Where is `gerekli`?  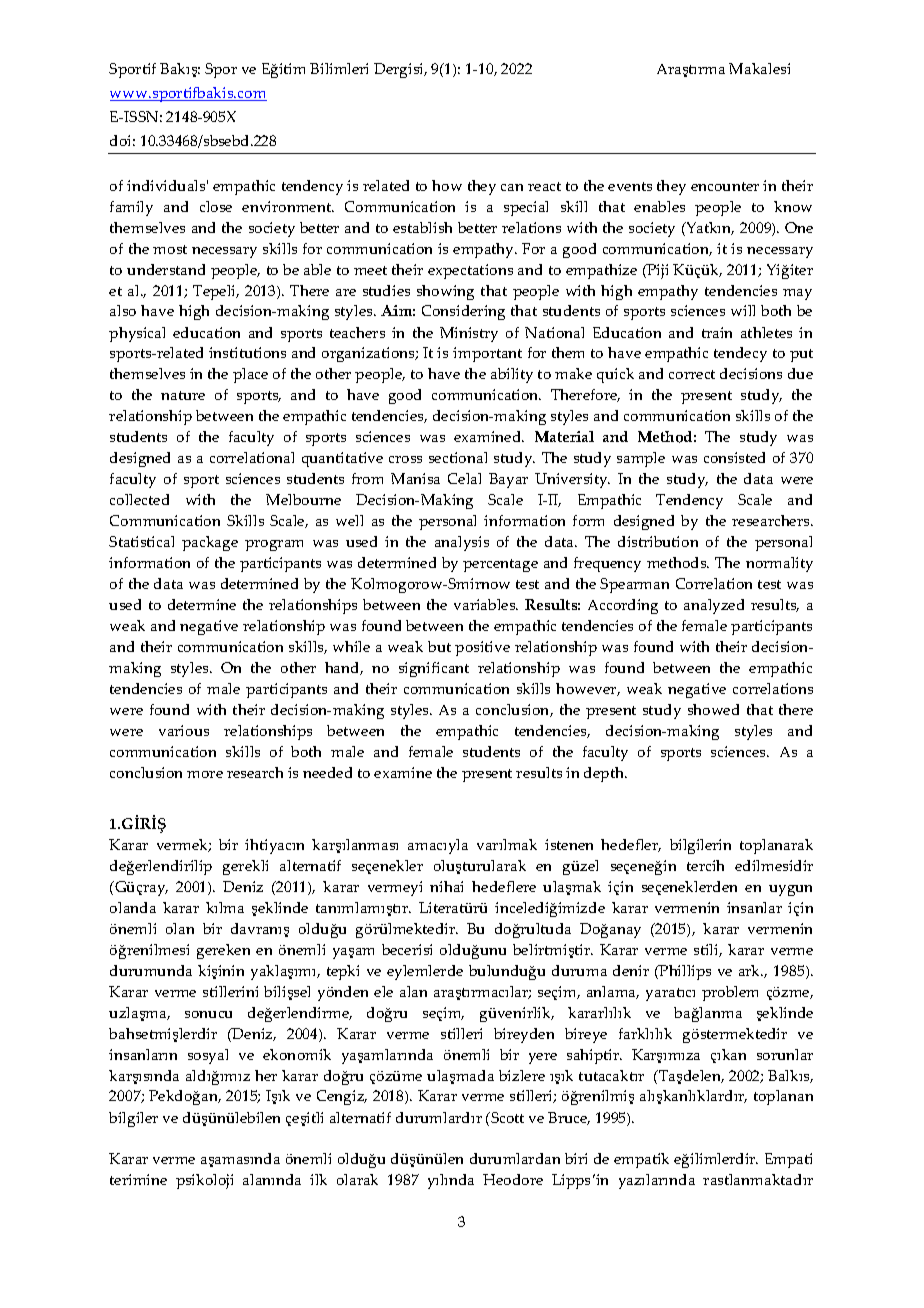
gerekli is located at coordinates (245, 867).
